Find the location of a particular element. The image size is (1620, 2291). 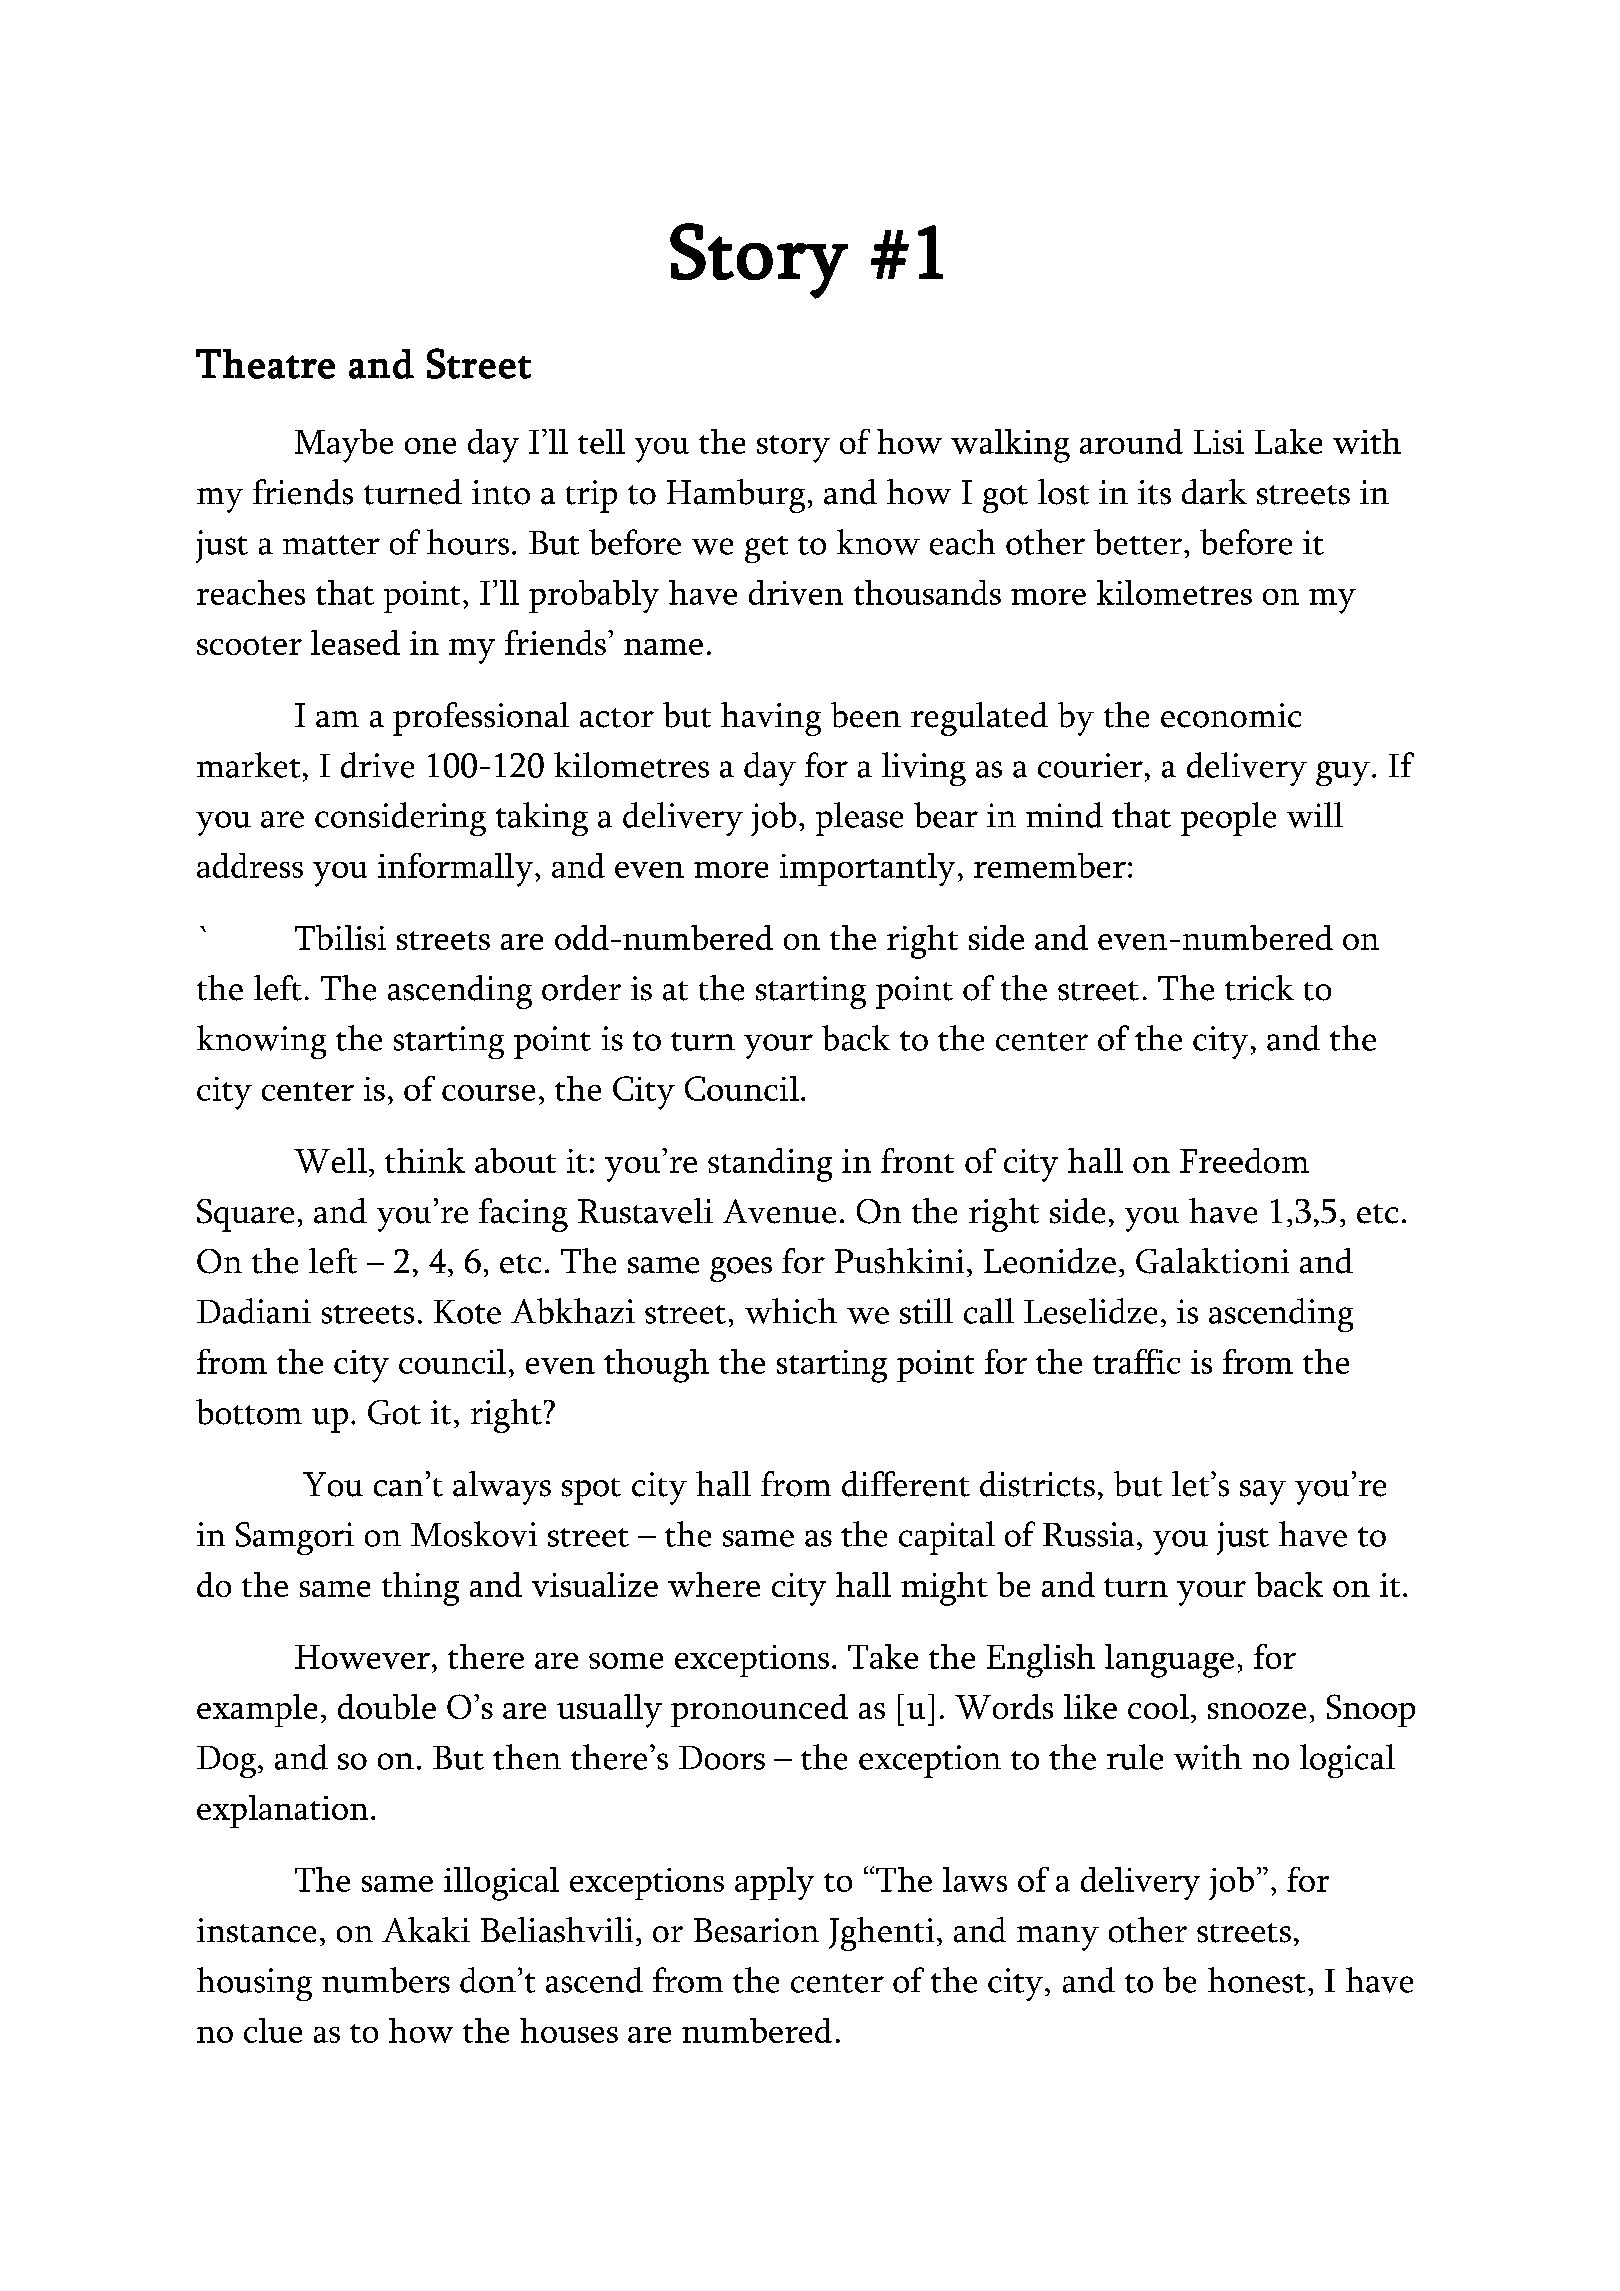

apply is located at coordinates (774, 1883).
